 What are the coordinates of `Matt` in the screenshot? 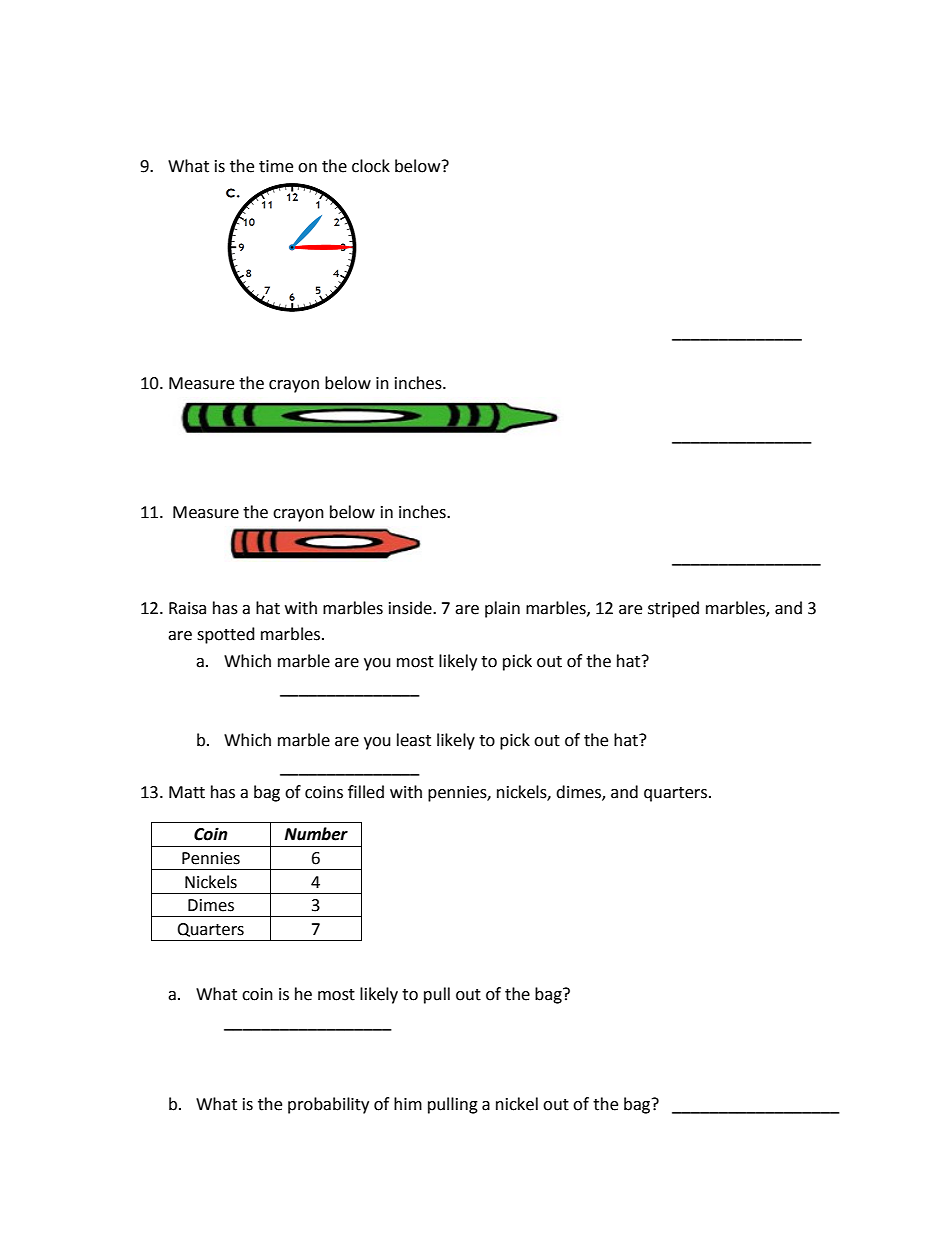 It's located at (187, 792).
